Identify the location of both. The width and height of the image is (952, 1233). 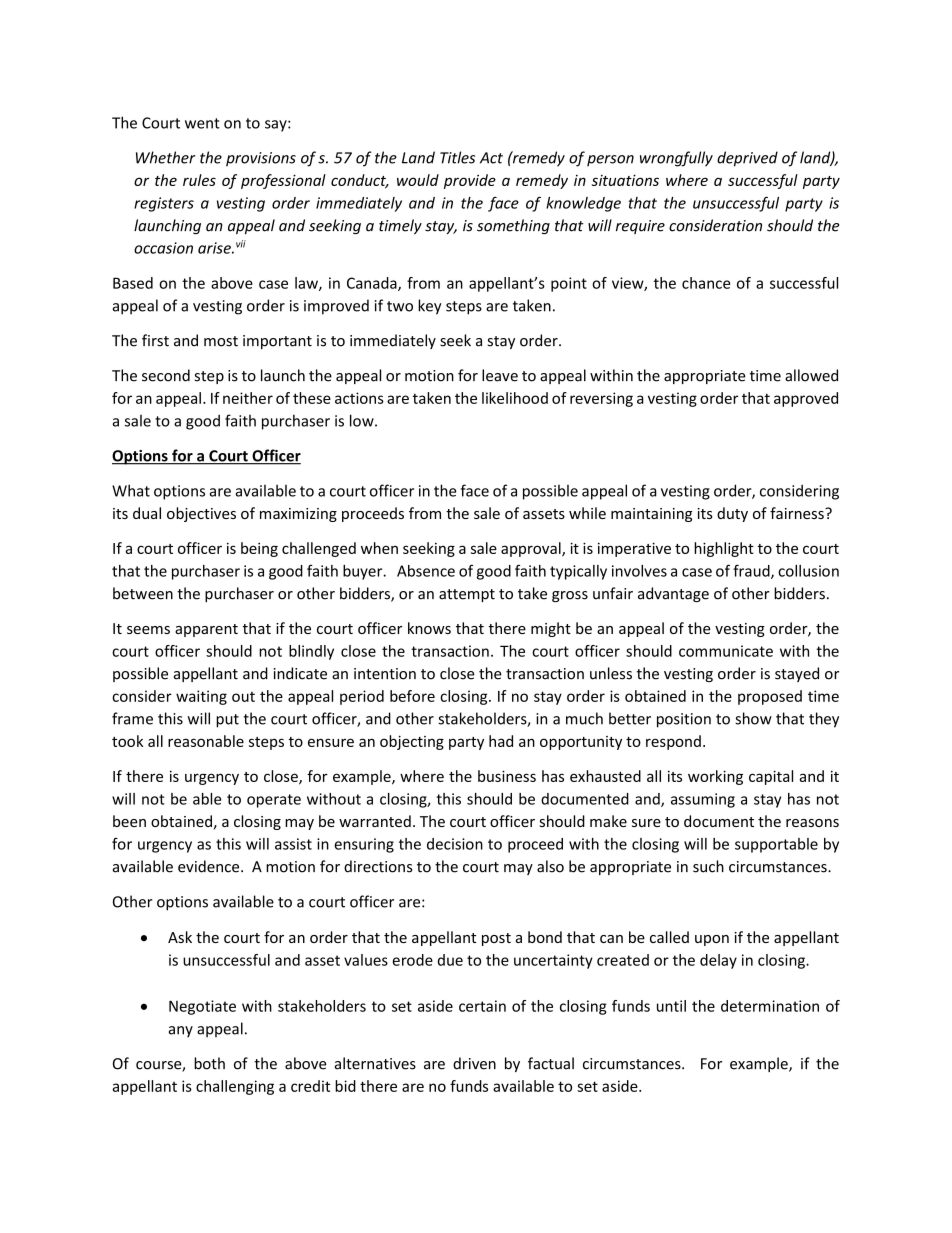
(209, 1063).
